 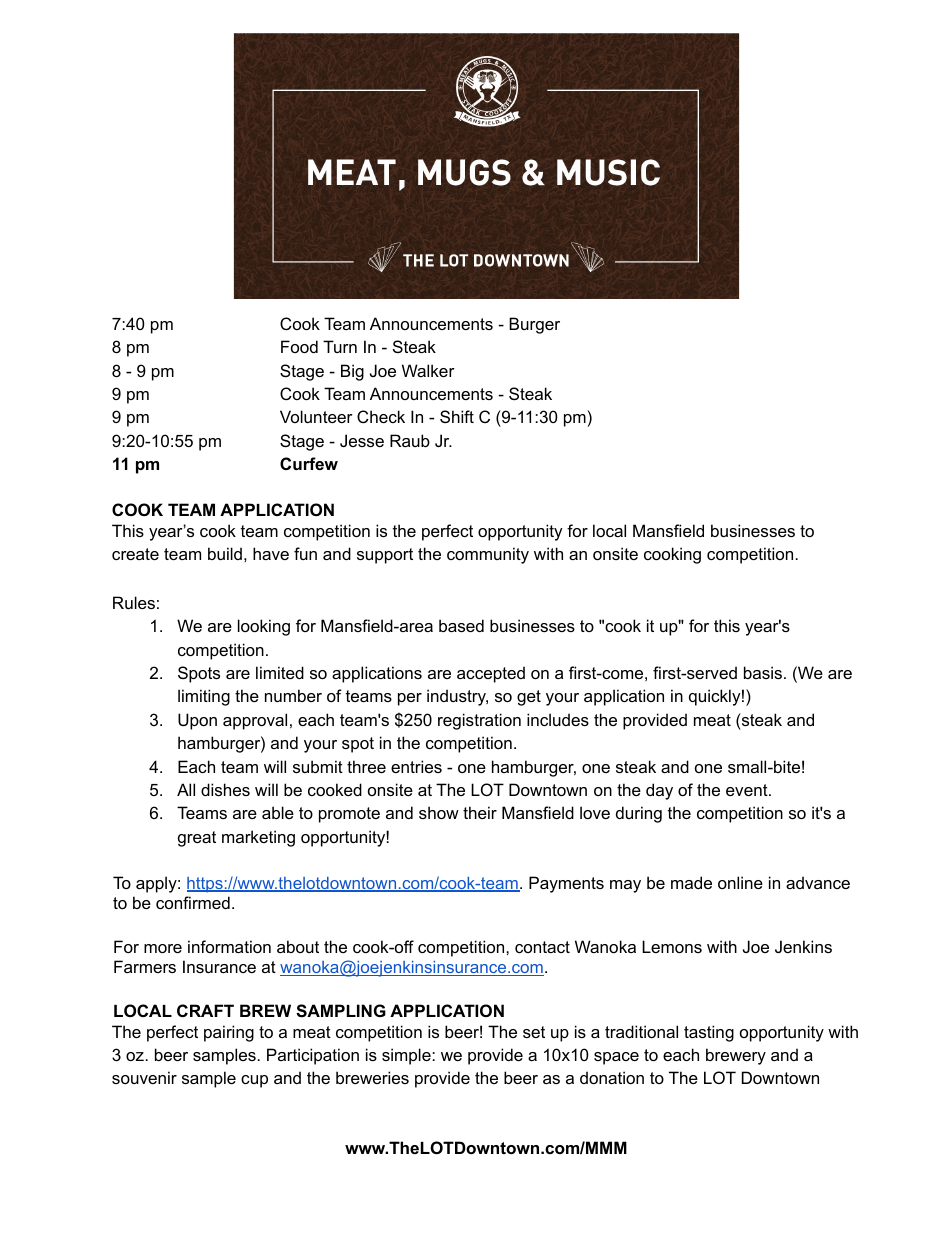 What do you see at coordinates (763, 672) in the screenshot?
I see `basis` at bounding box center [763, 672].
